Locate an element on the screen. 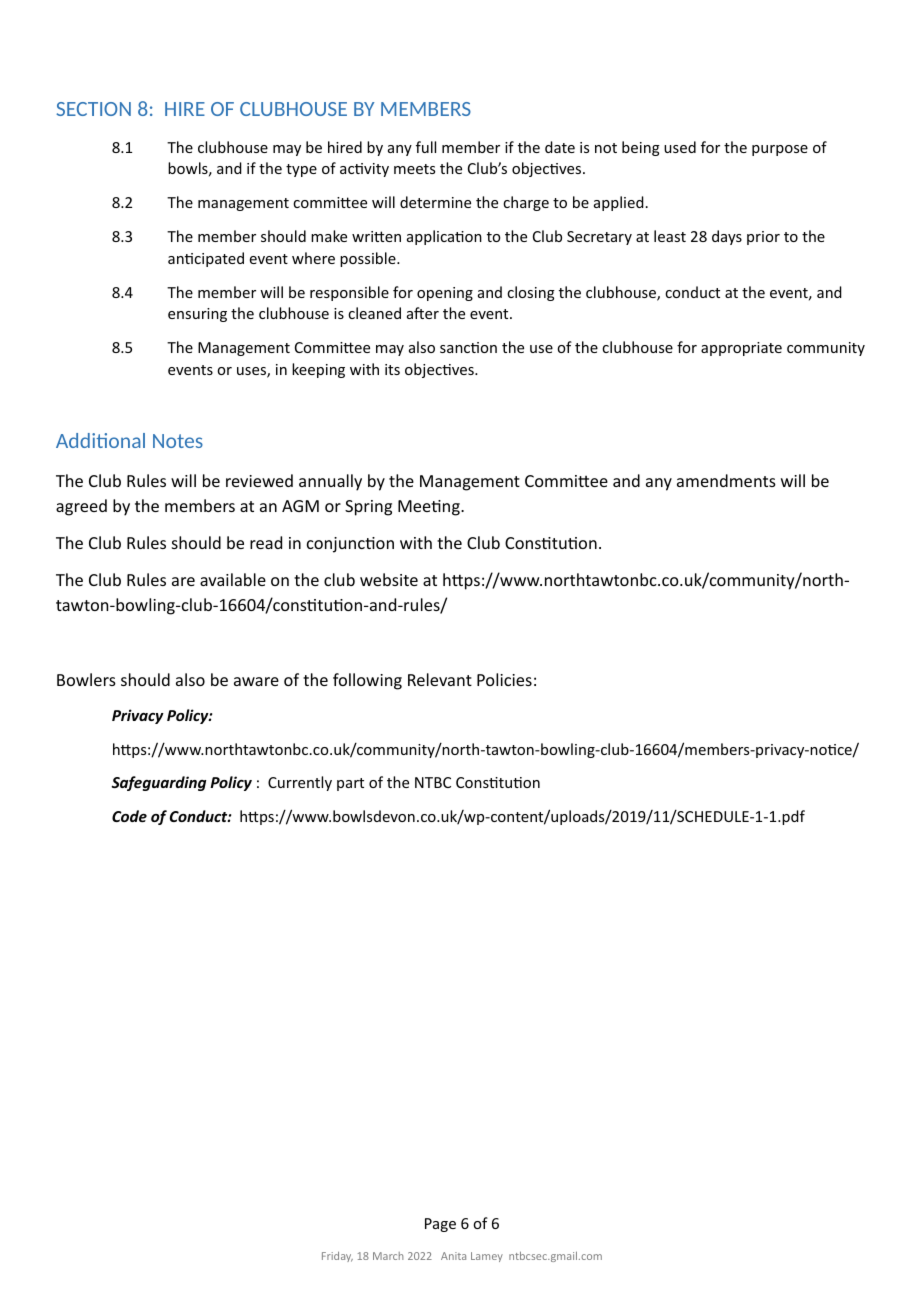 The width and height of the screenshot is (924, 1308). part is located at coordinates (350, 784).
